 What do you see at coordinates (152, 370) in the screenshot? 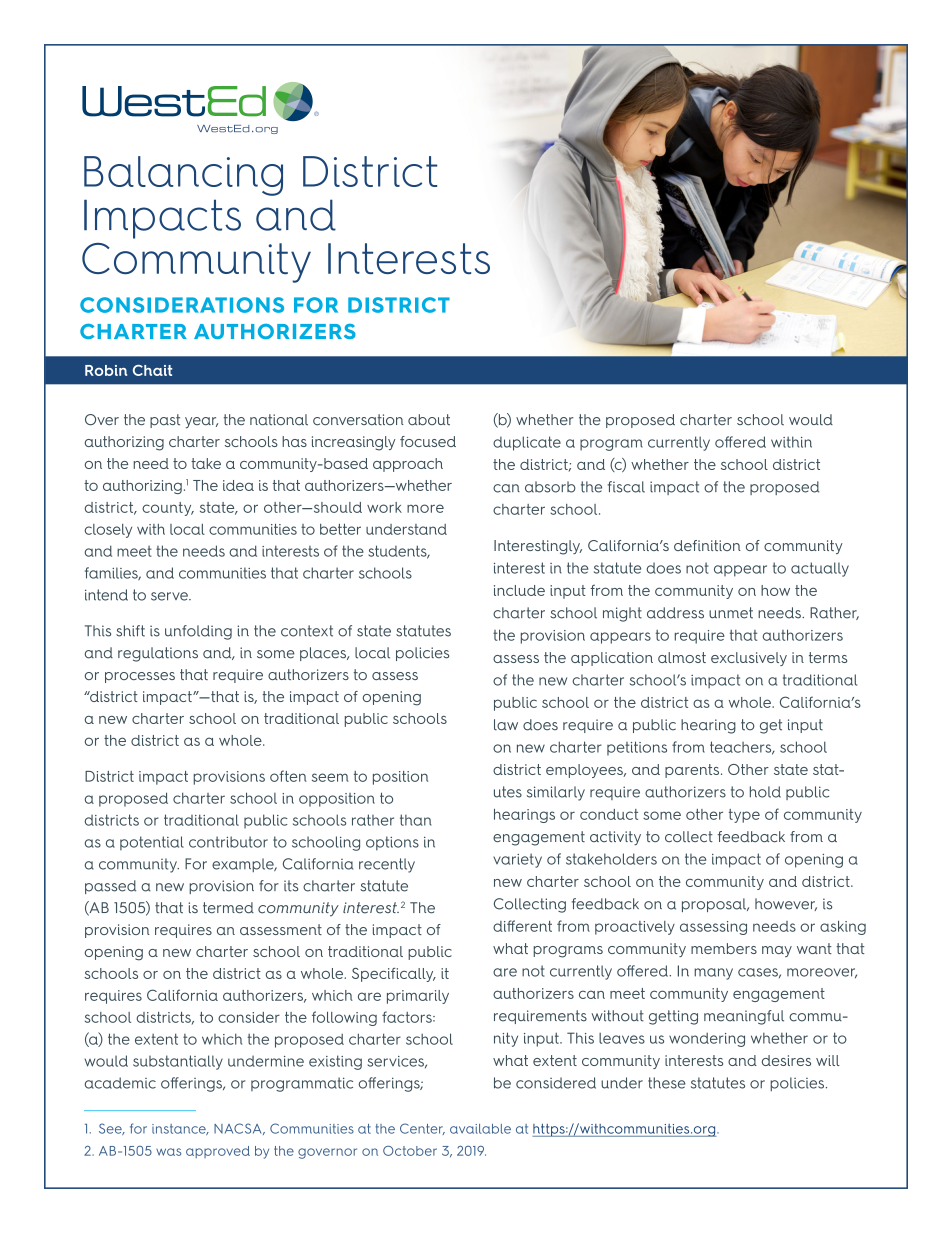
I see `Chait` at bounding box center [152, 370].
